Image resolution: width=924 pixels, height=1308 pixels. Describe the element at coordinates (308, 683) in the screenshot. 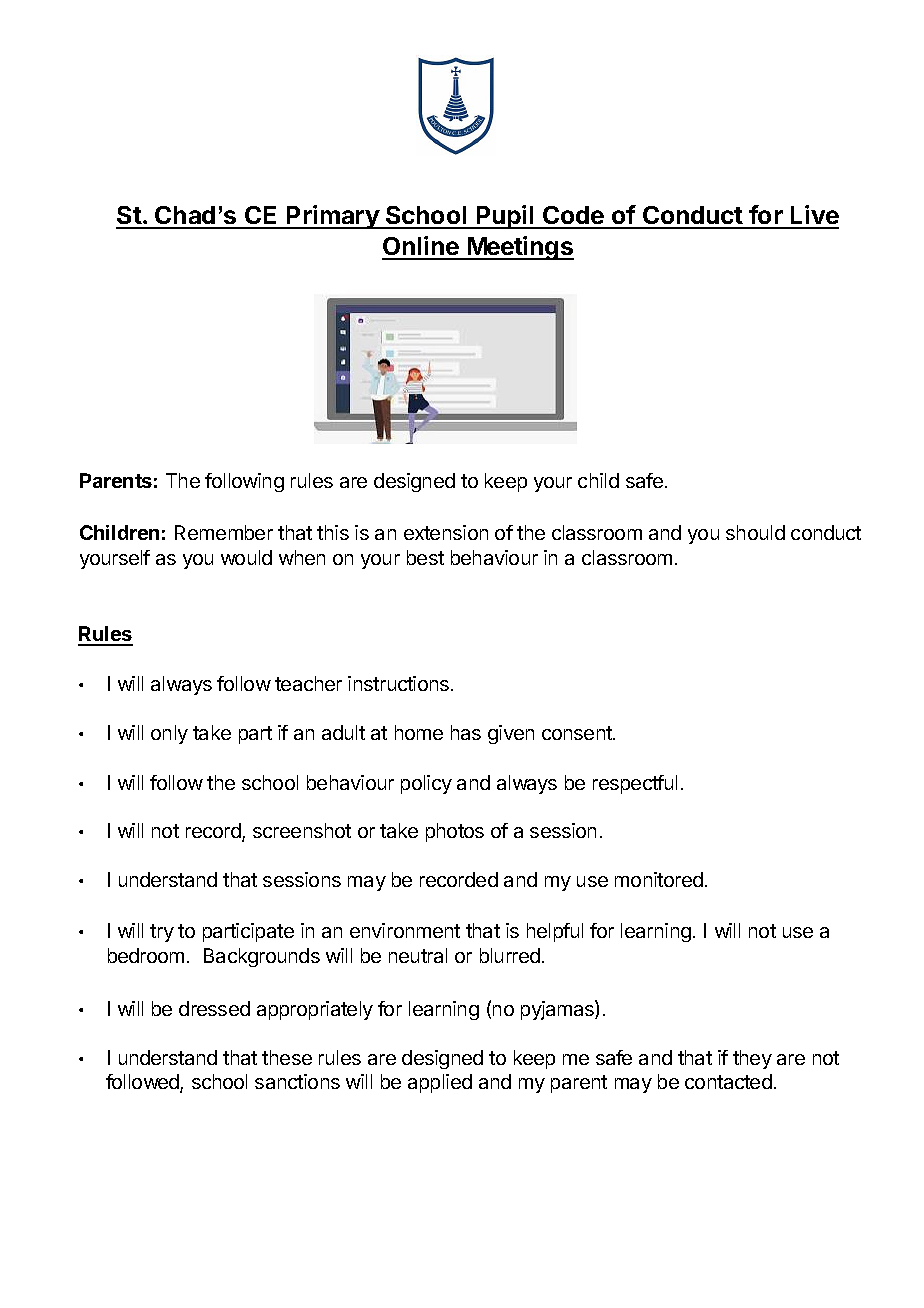

I see `teacher` at that location.
